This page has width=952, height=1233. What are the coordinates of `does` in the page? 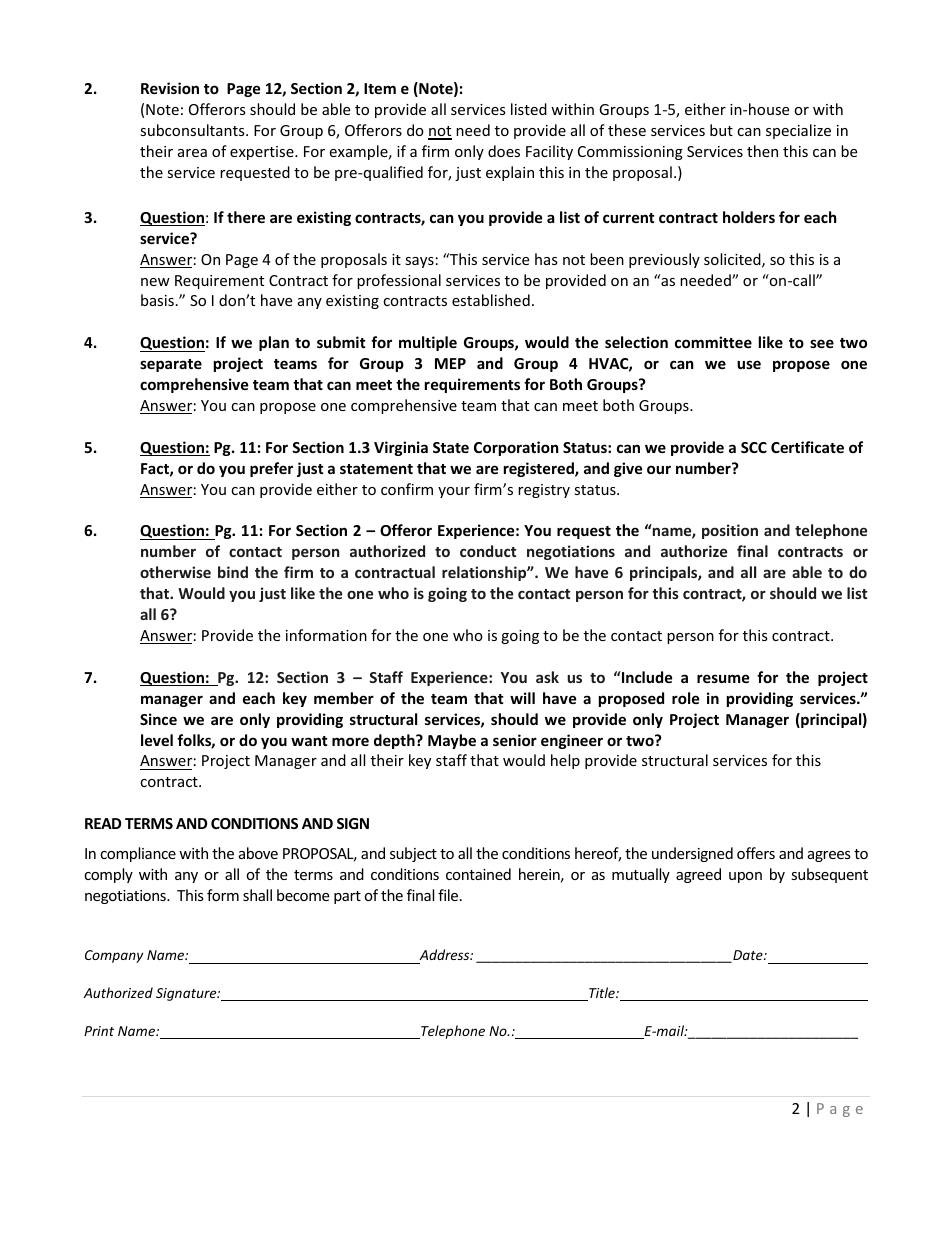 It's located at (504, 151).
